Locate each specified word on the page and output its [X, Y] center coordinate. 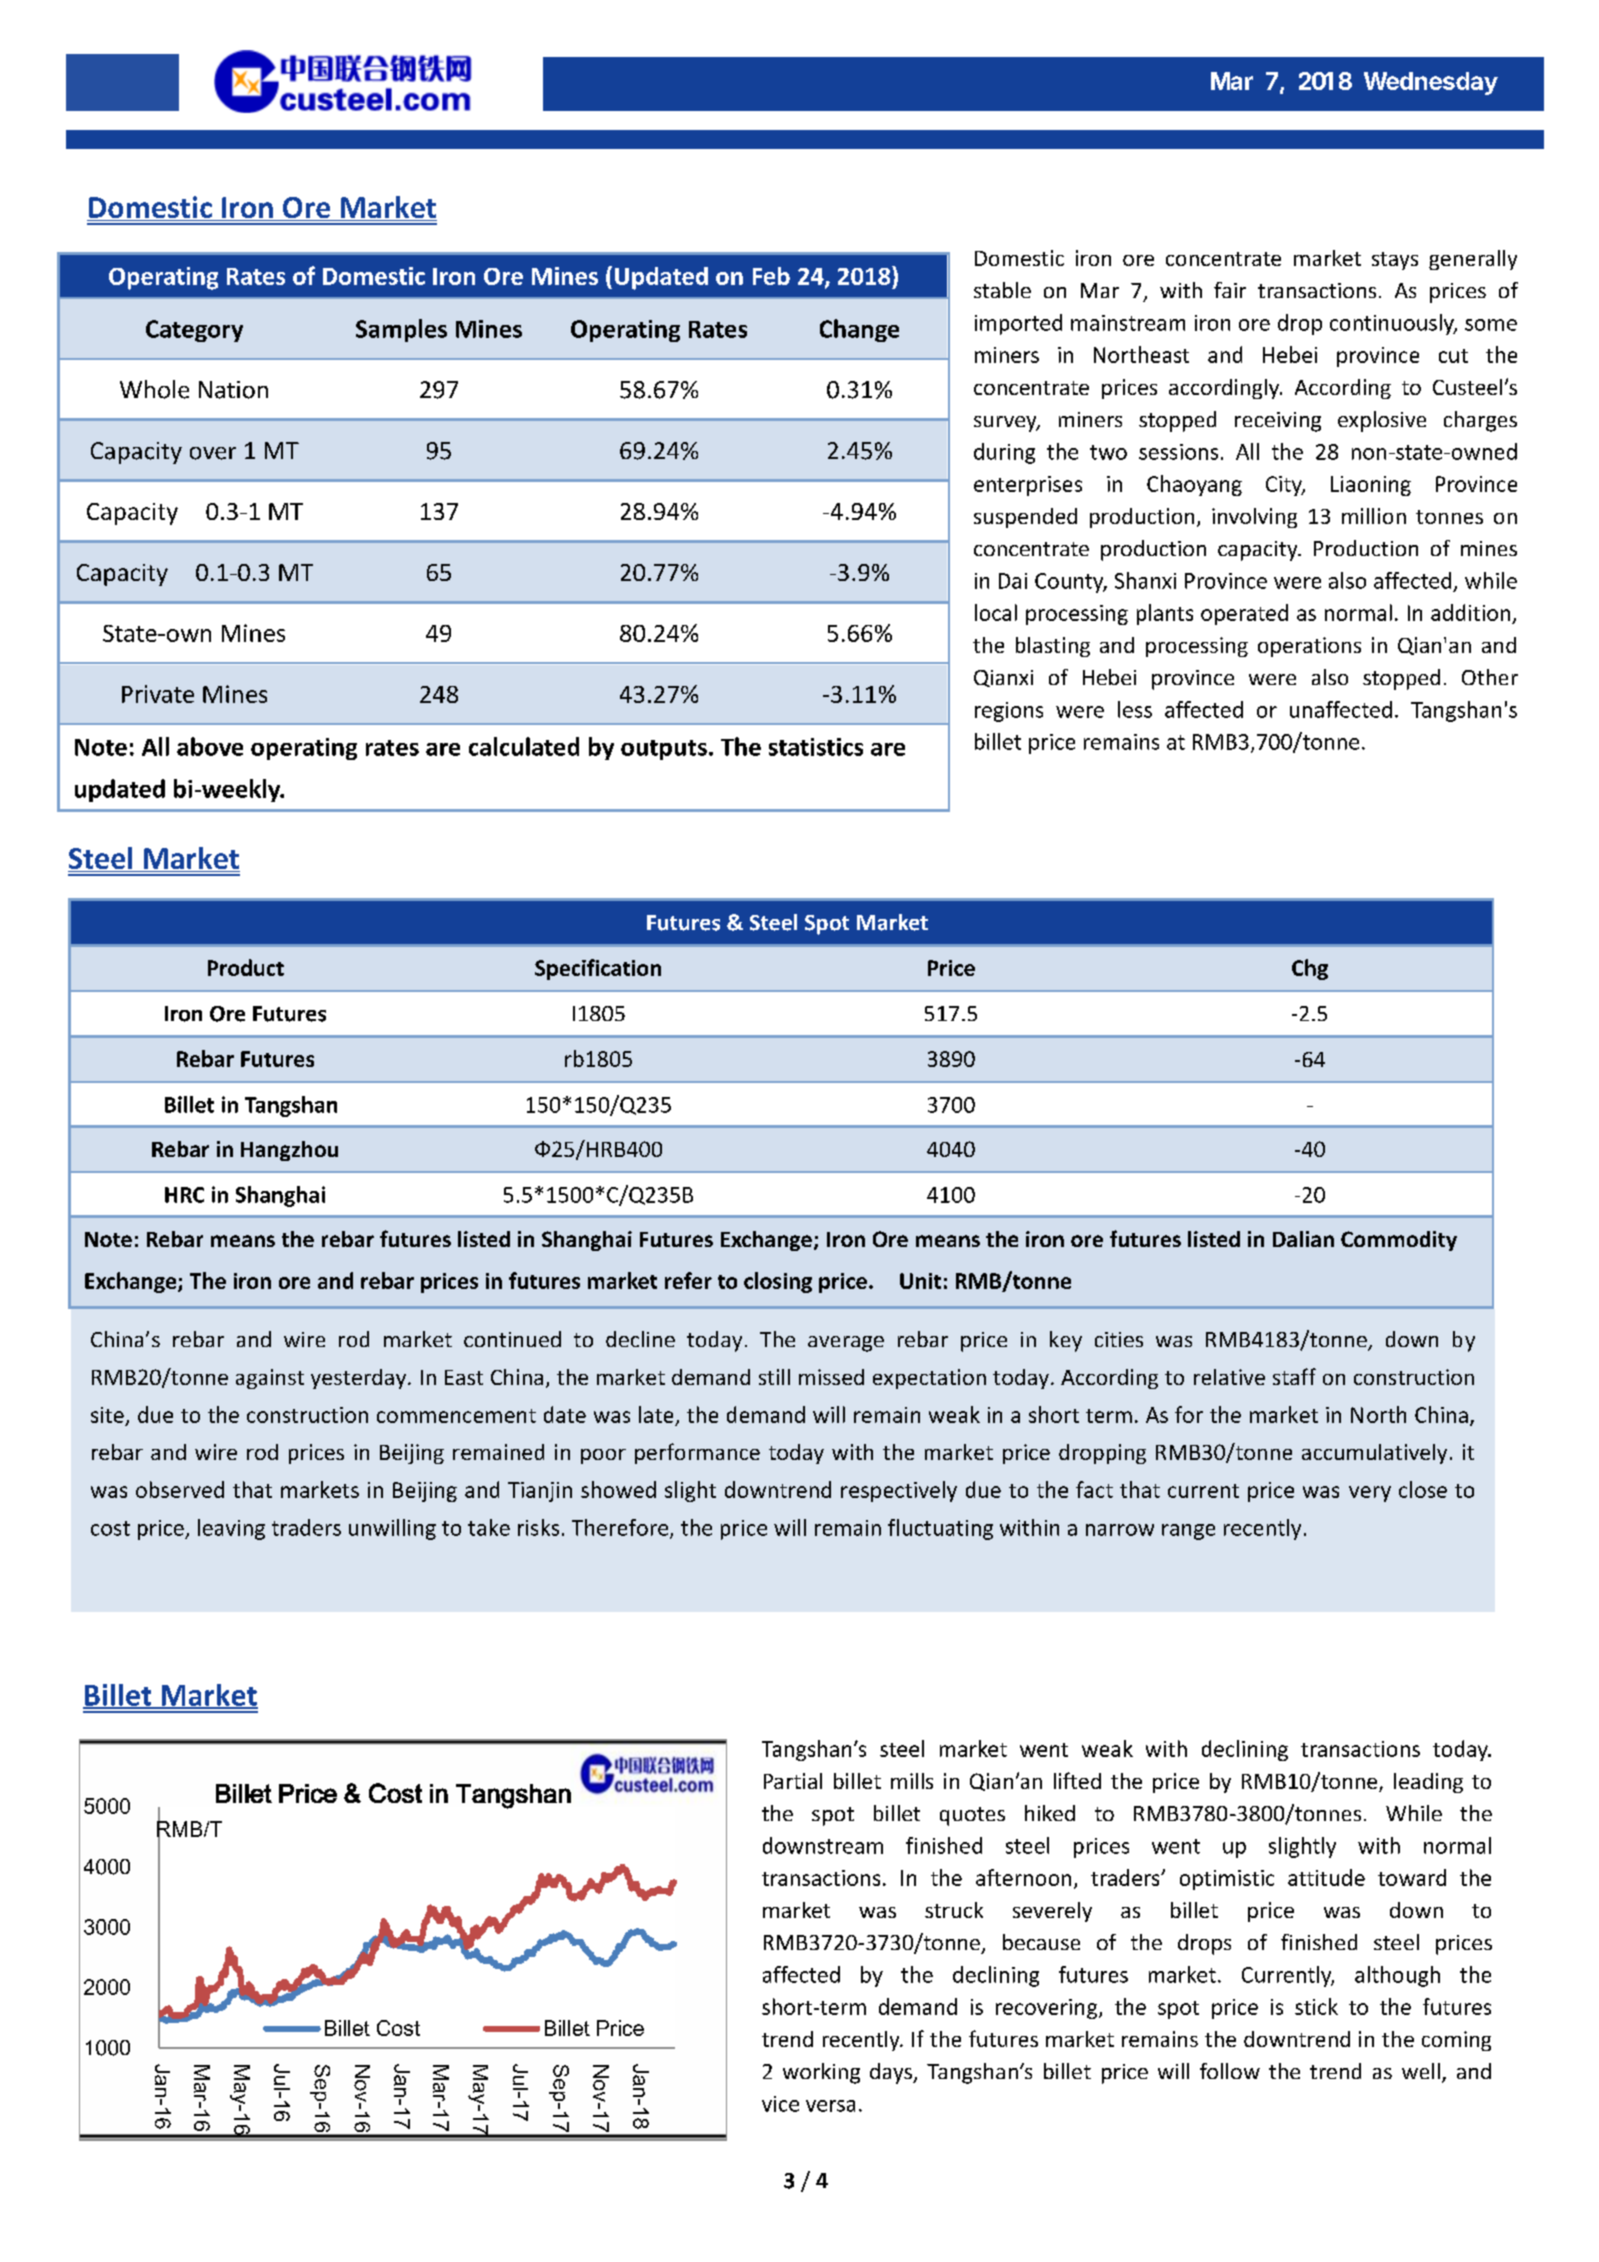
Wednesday [1431, 83]
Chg [1310, 969]
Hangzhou [289, 1151]
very [1370, 1494]
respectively [899, 1491]
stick [1316, 2006]
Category [194, 331]
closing [778, 1282]
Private [158, 694]
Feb [771, 276]
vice [780, 2104]
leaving [231, 1529]
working [821, 2073]
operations [1309, 647]
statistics [816, 747]
